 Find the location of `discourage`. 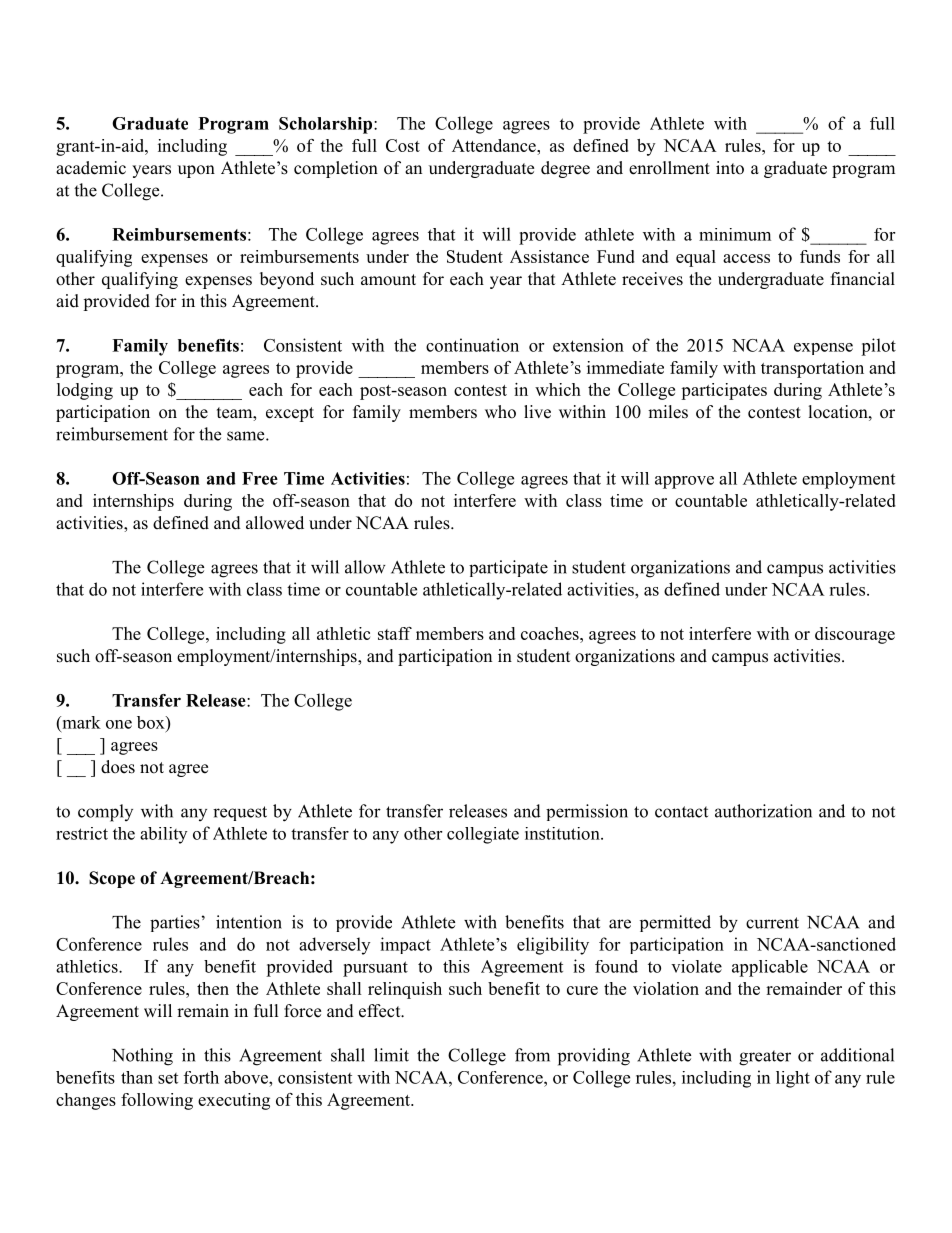

discourage is located at coordinates (855, 635).
